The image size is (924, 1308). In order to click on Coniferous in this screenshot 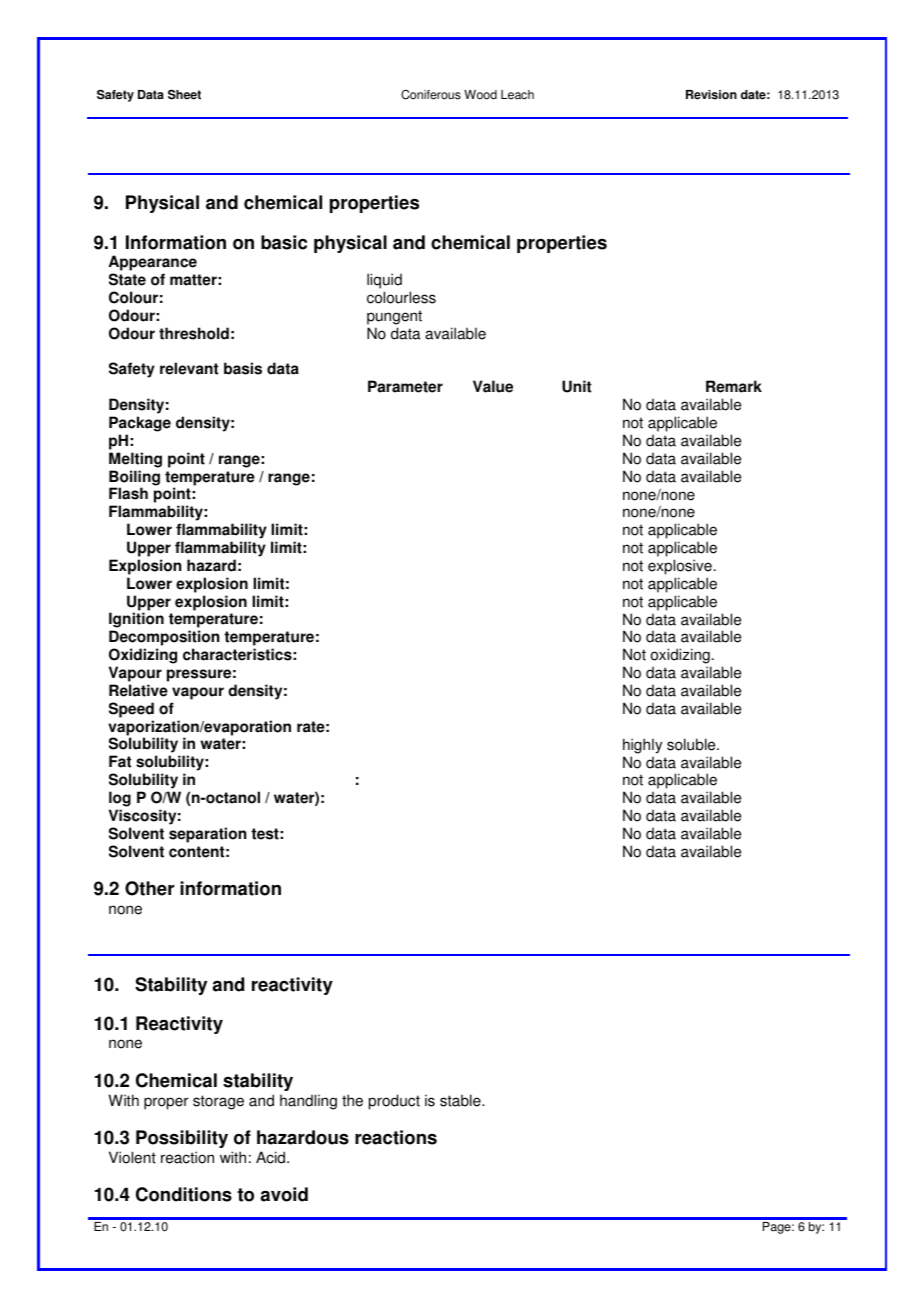, I will do `click(431, 94)`.
